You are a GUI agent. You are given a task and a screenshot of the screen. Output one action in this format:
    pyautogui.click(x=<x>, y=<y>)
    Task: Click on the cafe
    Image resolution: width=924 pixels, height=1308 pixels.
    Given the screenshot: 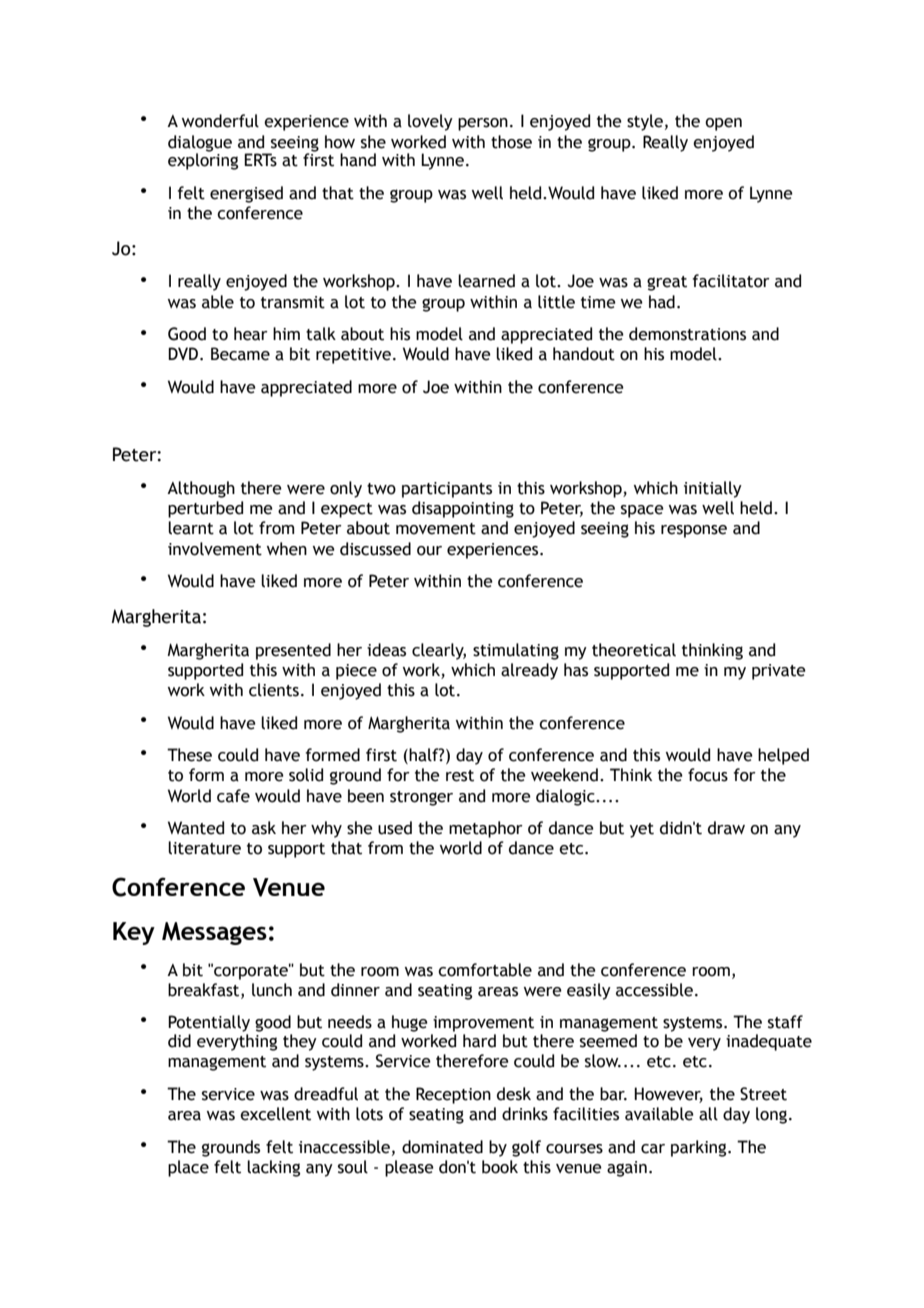 What is the action you would take?
    pyautogui.click(x=233, y=796)
